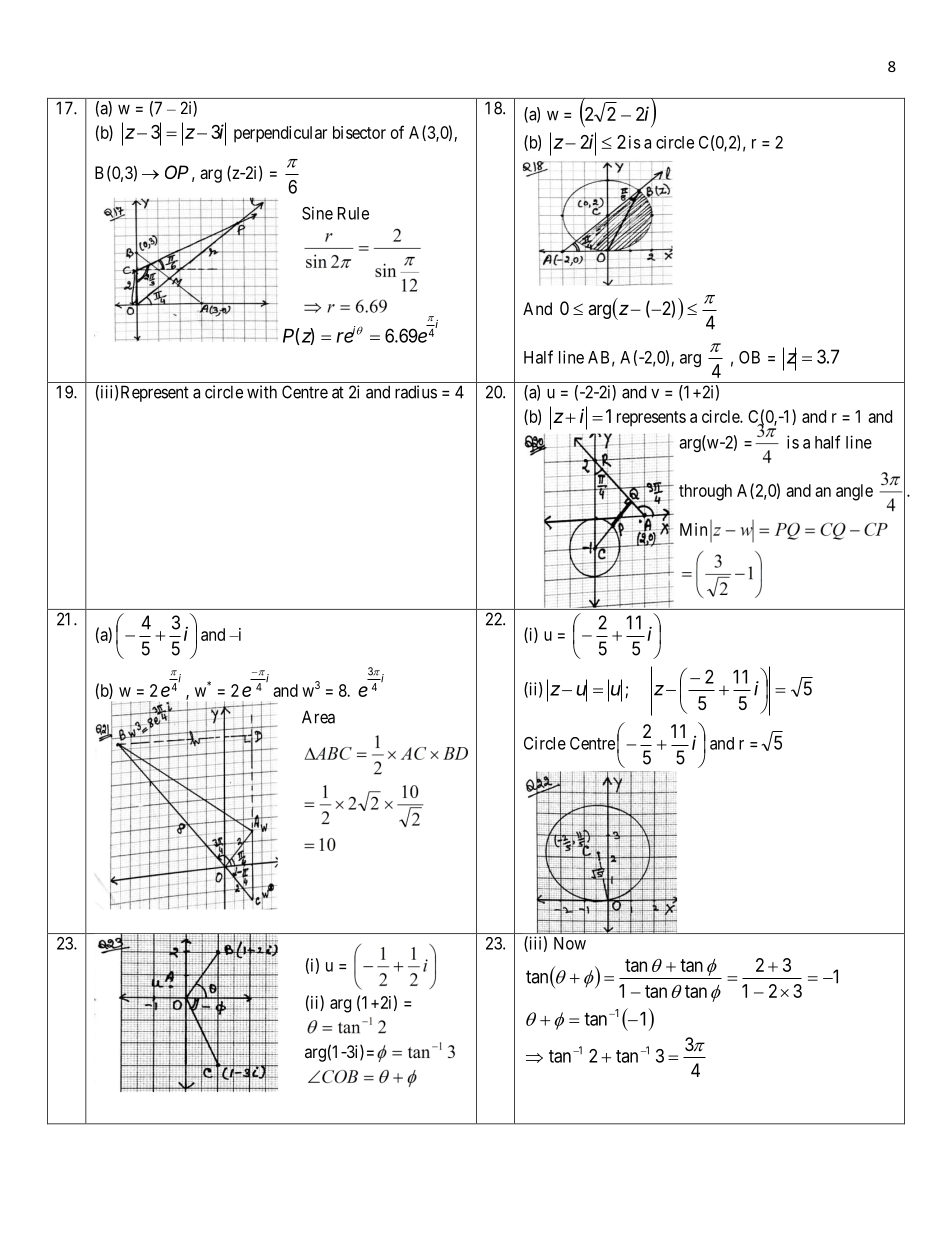  Describe the element at coordinates (416, 392) in the image. I see `radius` at that location.
